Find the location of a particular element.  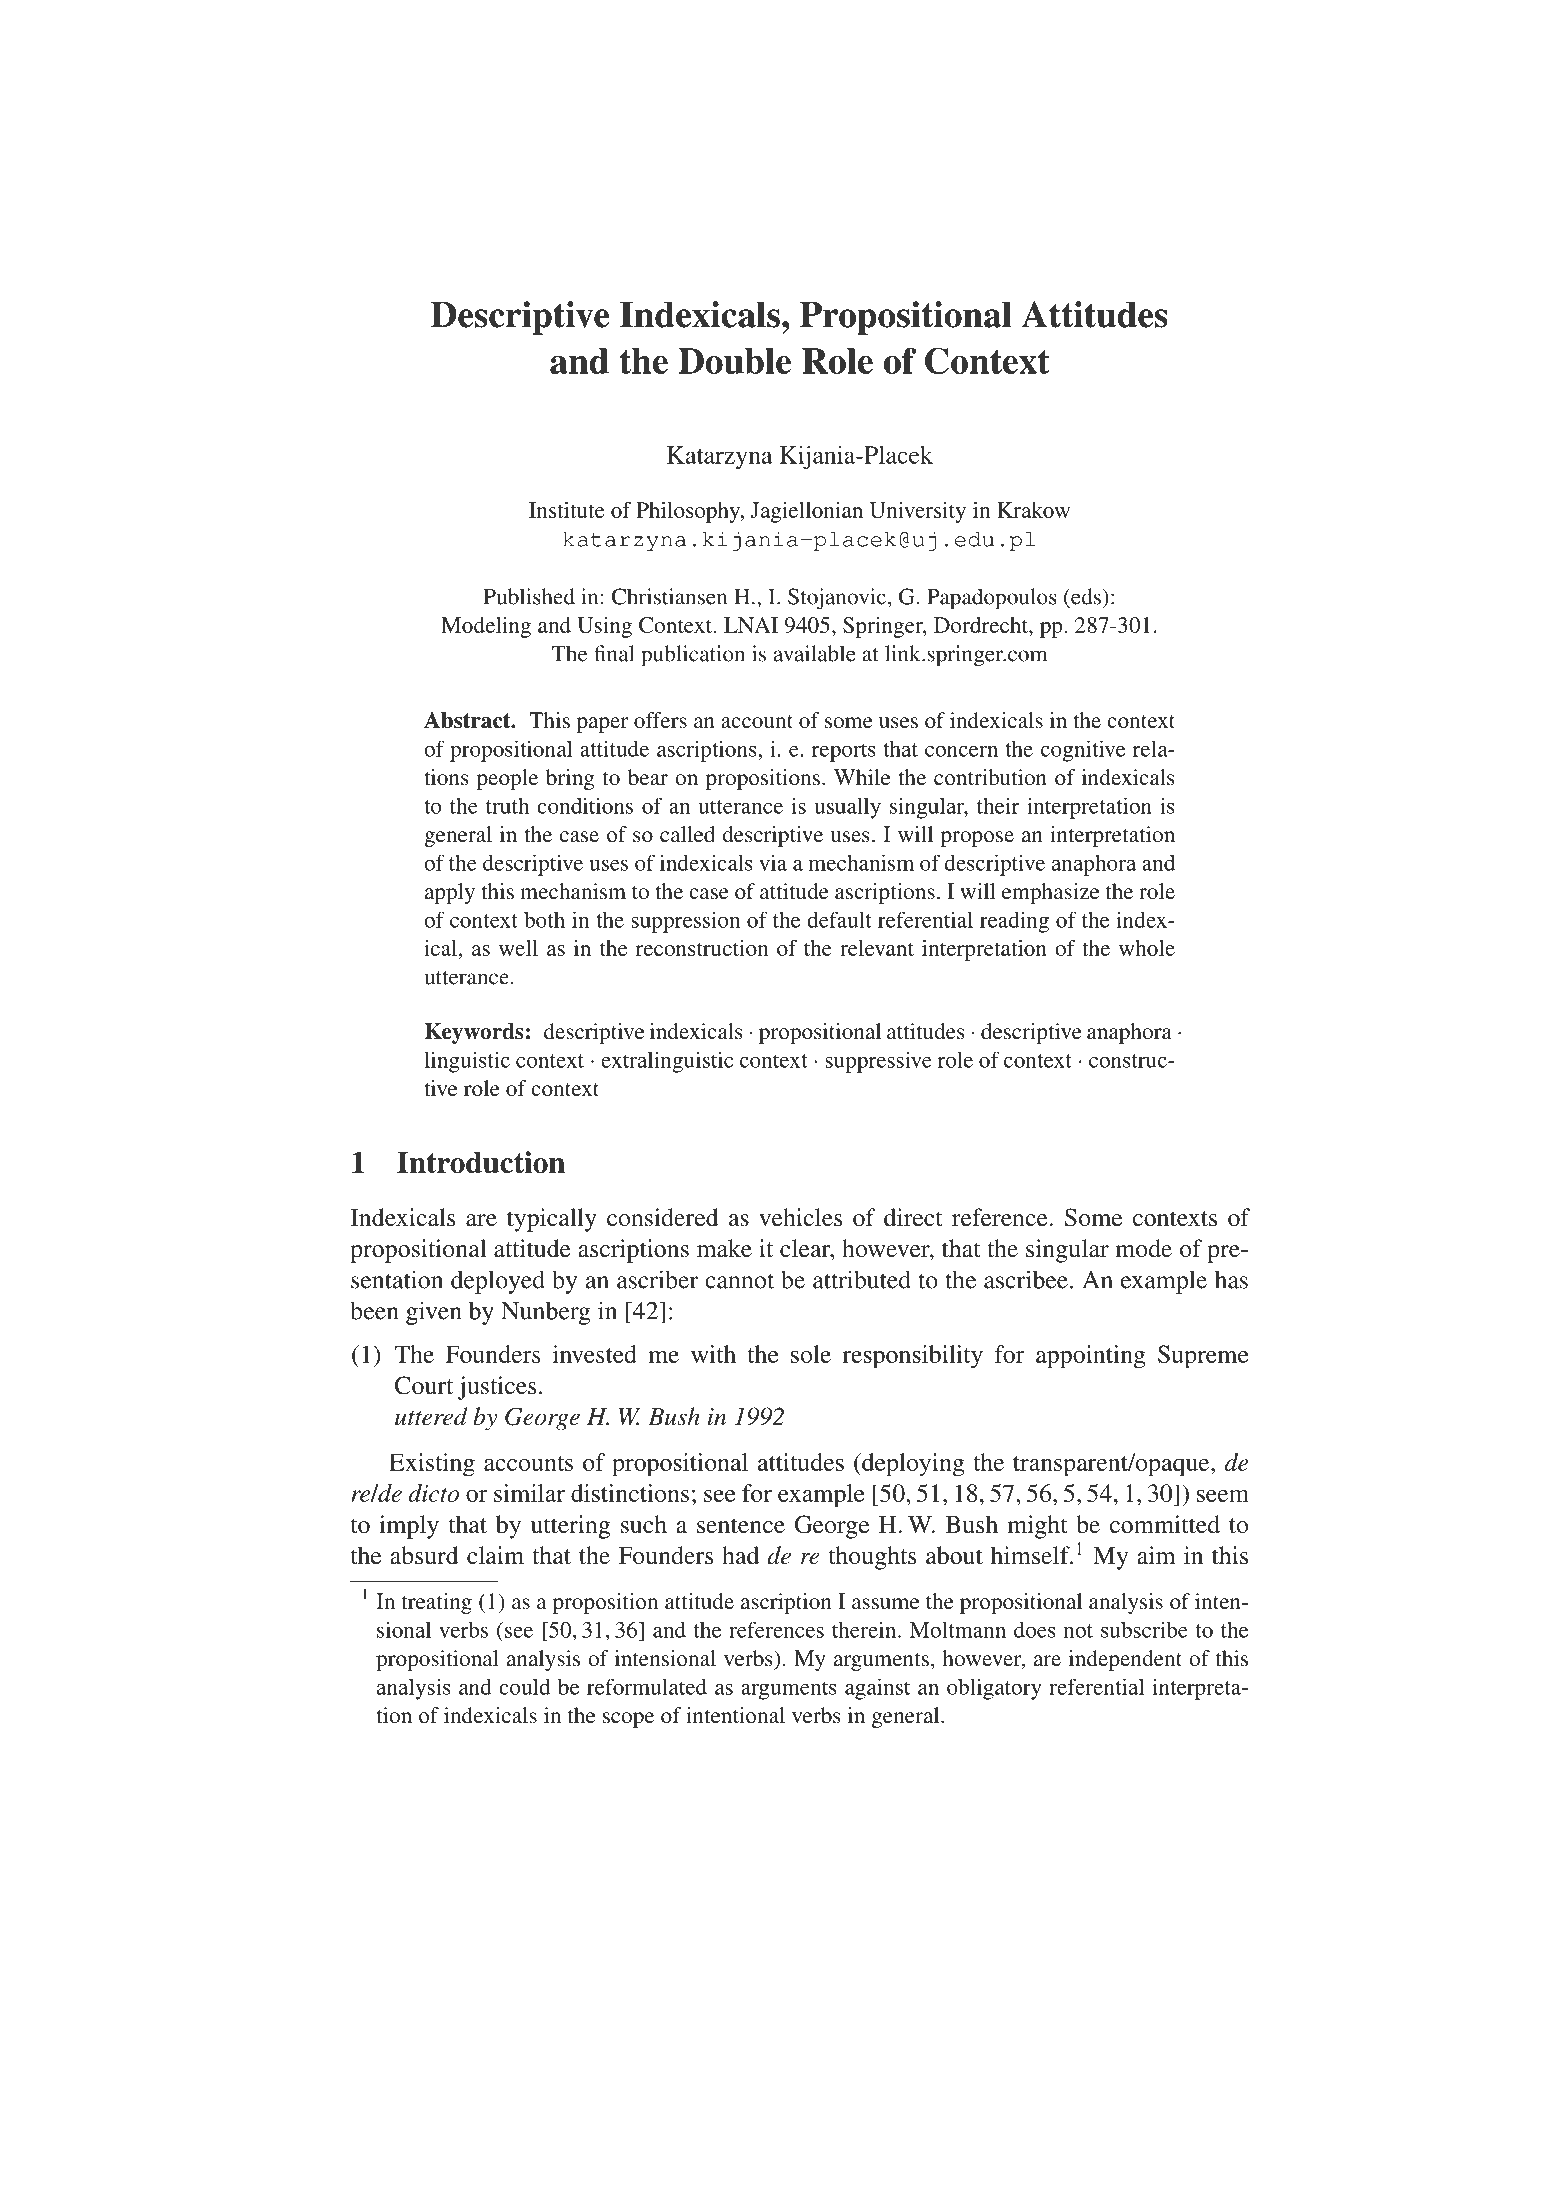

truth is located at coordinates (507, 805).
